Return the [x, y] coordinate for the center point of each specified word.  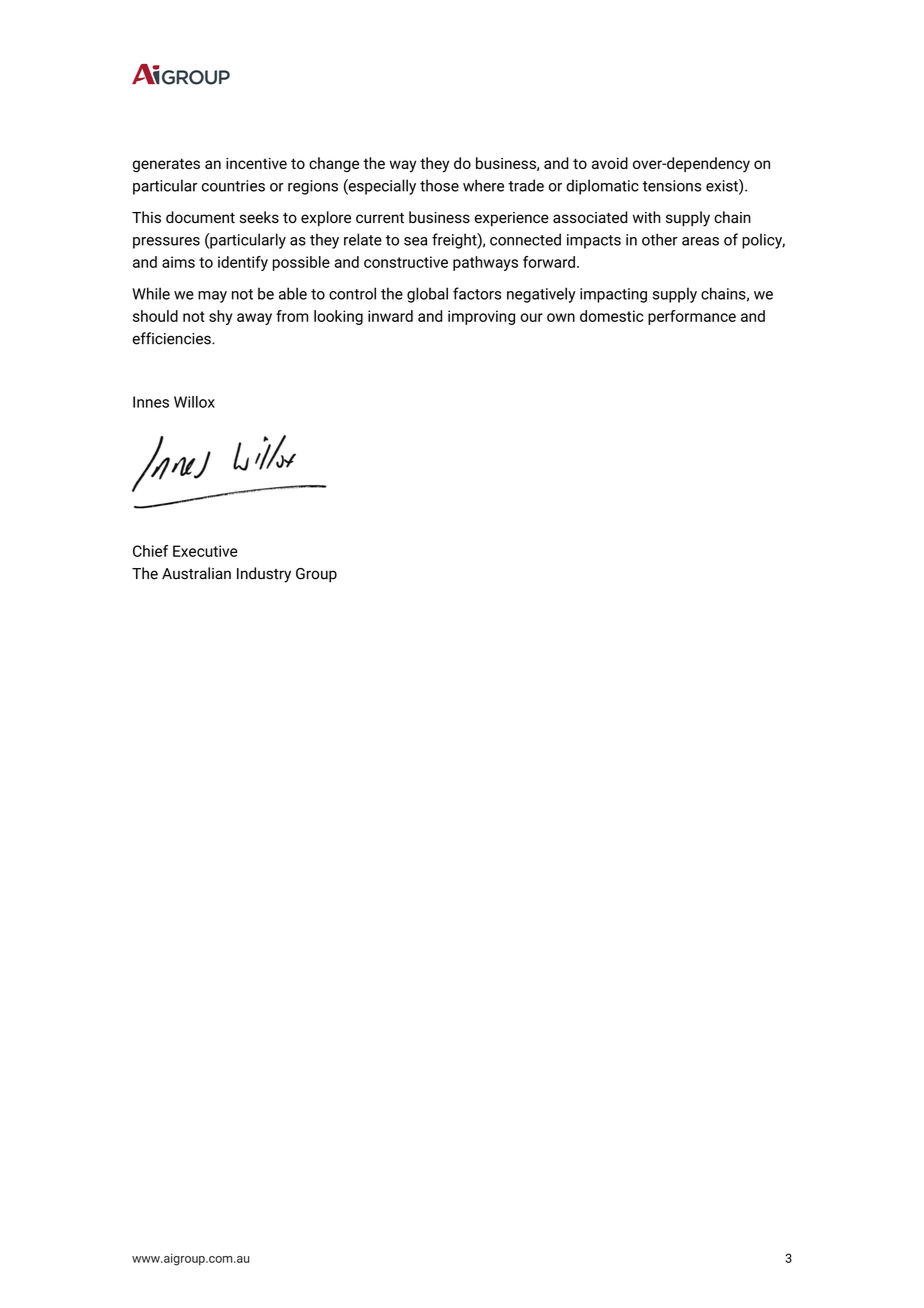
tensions [671, 186]
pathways [485, 263]
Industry [264, 575]
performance [692, 317]
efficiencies [172, 338]
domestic [611, 316]
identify [243, 263]
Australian [196, 573]
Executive [205, 551]
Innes [151, 402]
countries [233, 186]
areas [700, 241]
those [439, 185]
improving [481, 317]
